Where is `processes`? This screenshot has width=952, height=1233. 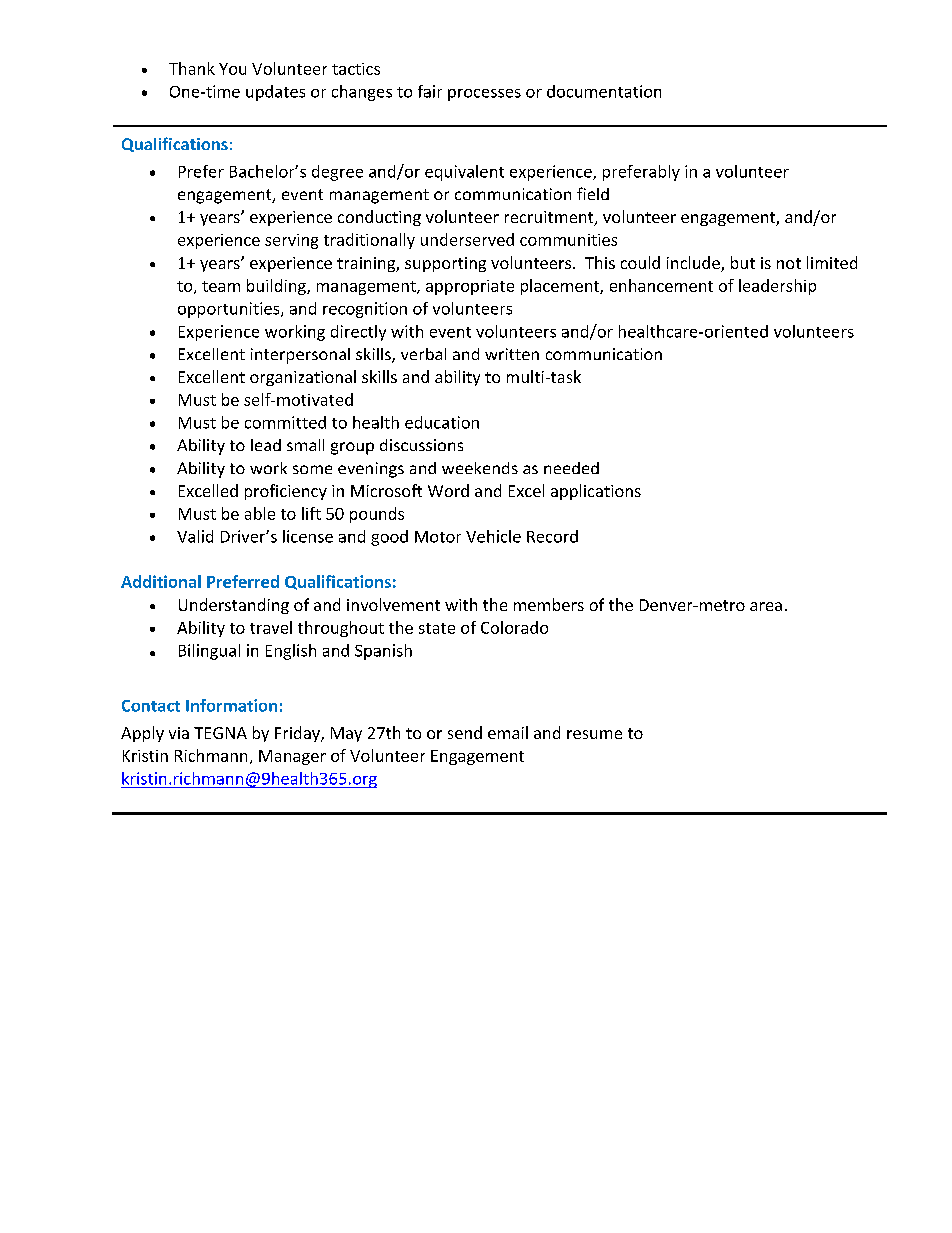
processes is located at coordinates (484, 95).
